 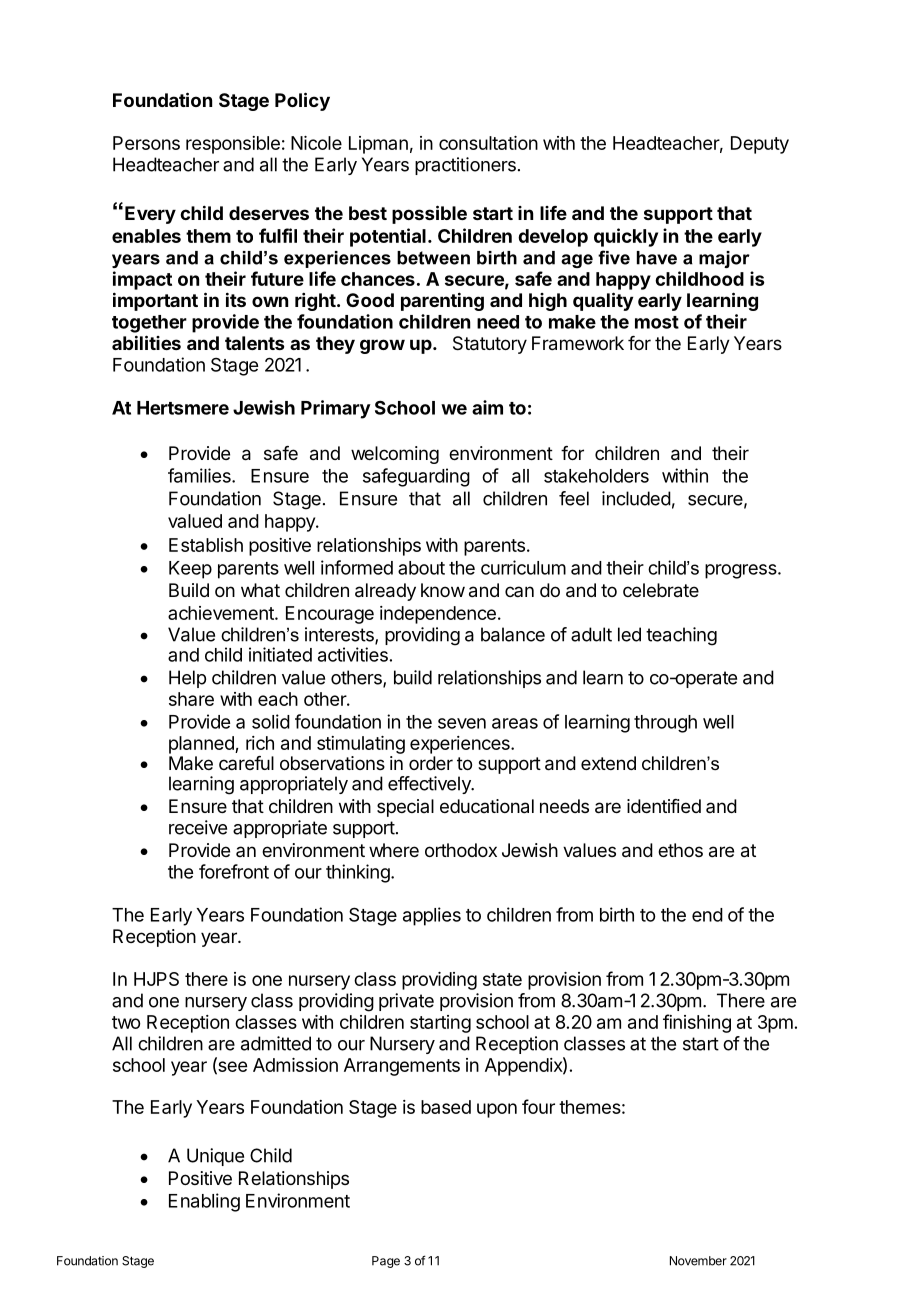 I want to click on practitioners, so click(x=465, y=166).
